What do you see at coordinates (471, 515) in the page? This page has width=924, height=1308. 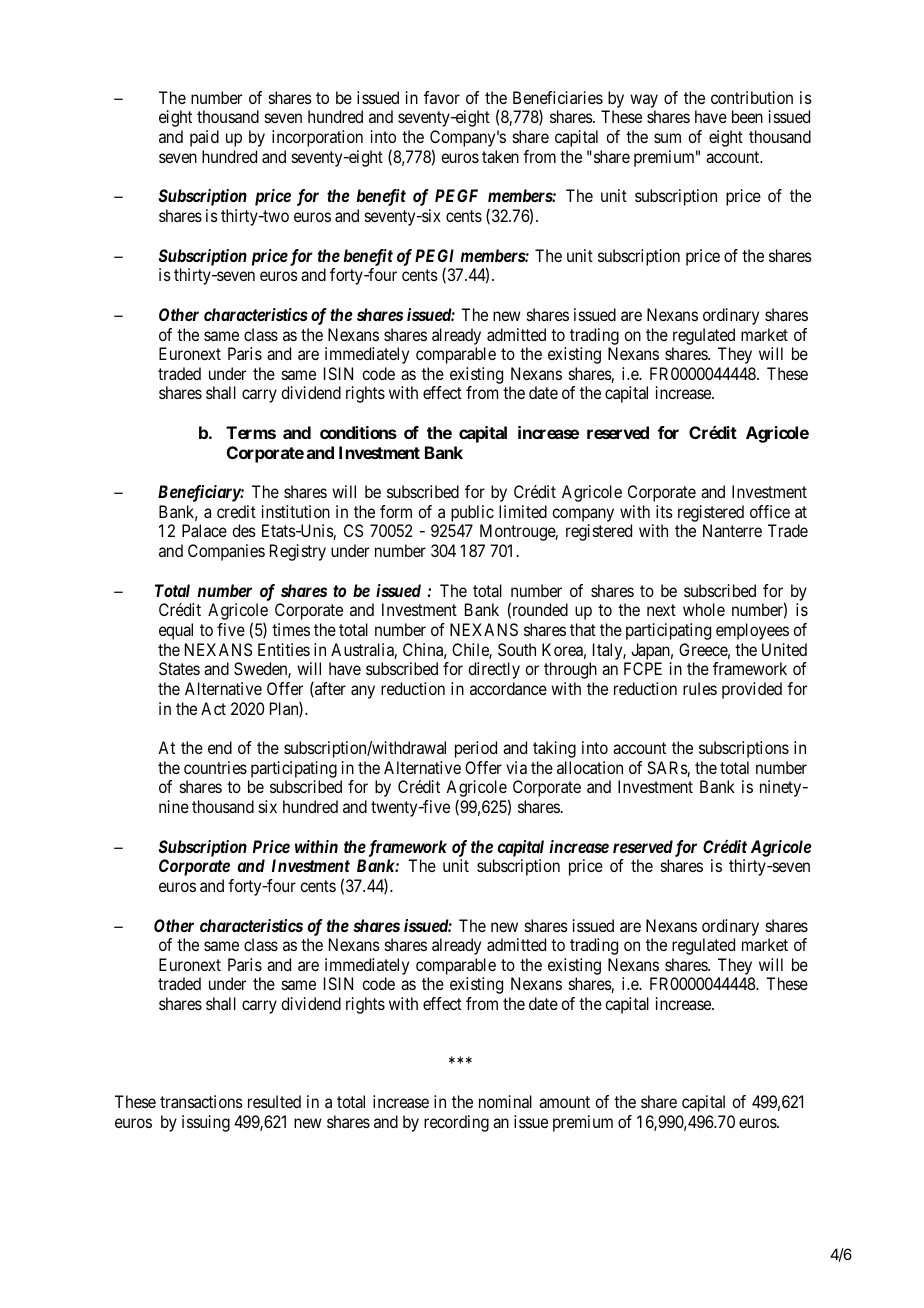 I see `public` at bounding box center [471, 515].
